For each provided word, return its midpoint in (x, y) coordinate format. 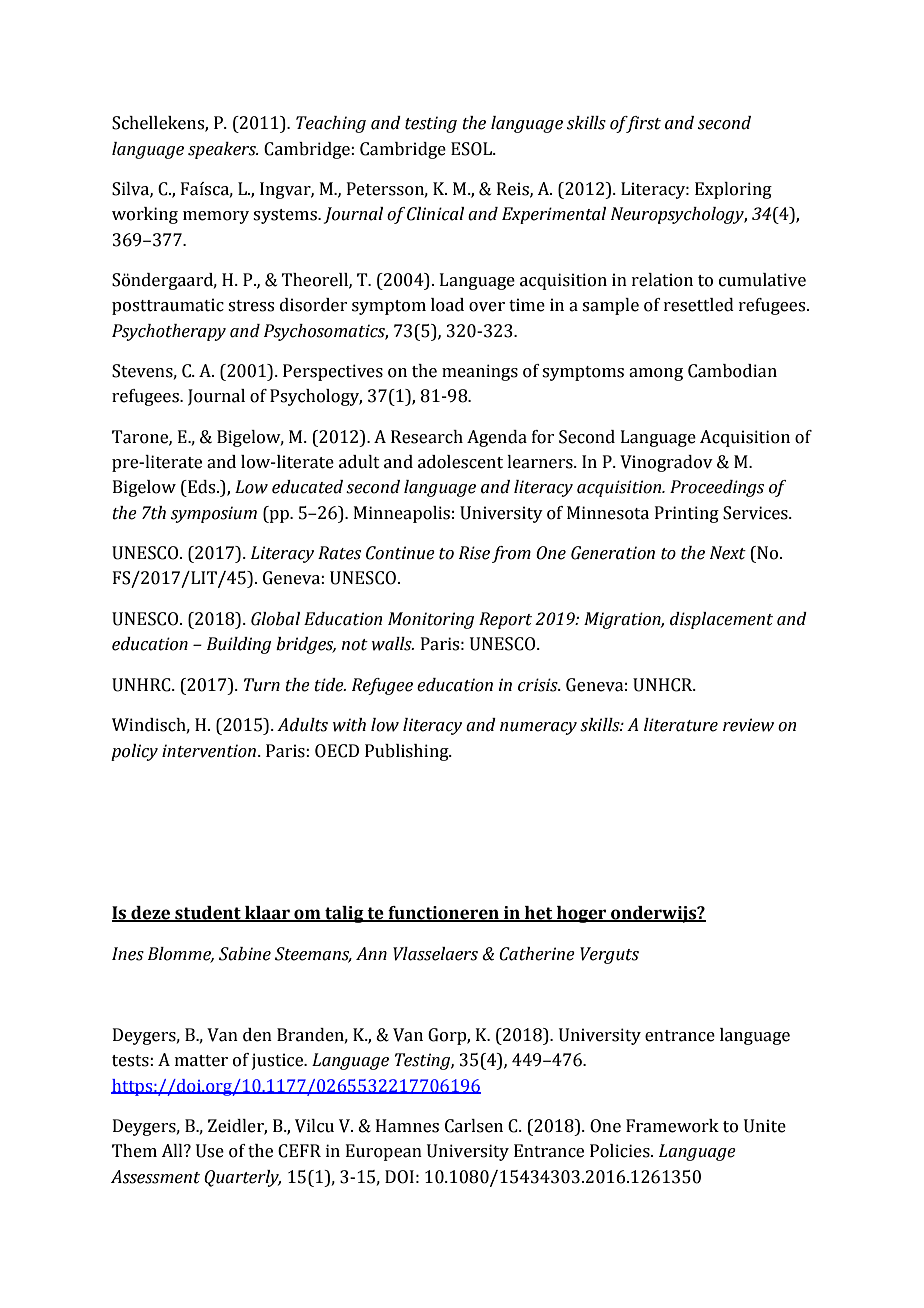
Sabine (245, 954)
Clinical (435, 214)
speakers (223, 150)
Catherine (537, 954)
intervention (209, 751)
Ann (371, 953)
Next (728, 553)
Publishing (408, 752)
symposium (214, 514)
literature (681, 725)
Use (210, 1151)
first (642, 124)
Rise (474, 553)
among (656, 374)
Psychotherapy (169, 332)
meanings (480, 372)
